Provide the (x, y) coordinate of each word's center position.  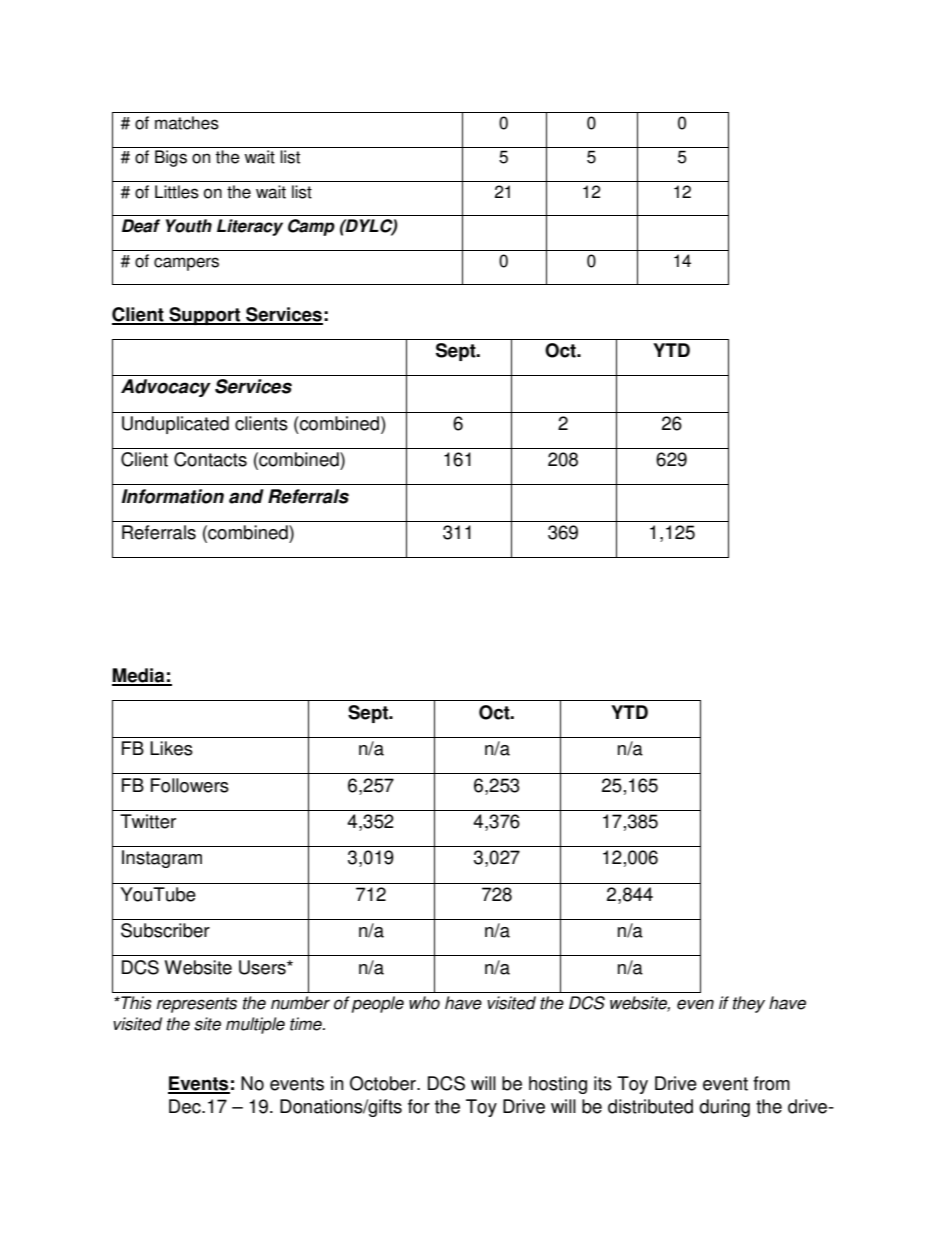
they (749, 1004)
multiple (255, 1025)
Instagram (162, 859)
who (424, 1003)
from (771, 1083)
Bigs (171, 158)
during (724, 1108)
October (384, 1083)
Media (139, 676)
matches (187, 123)
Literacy (250, 227)
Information (173, 496)
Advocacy (166, 388)
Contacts (210, 459)
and (246, 496)
